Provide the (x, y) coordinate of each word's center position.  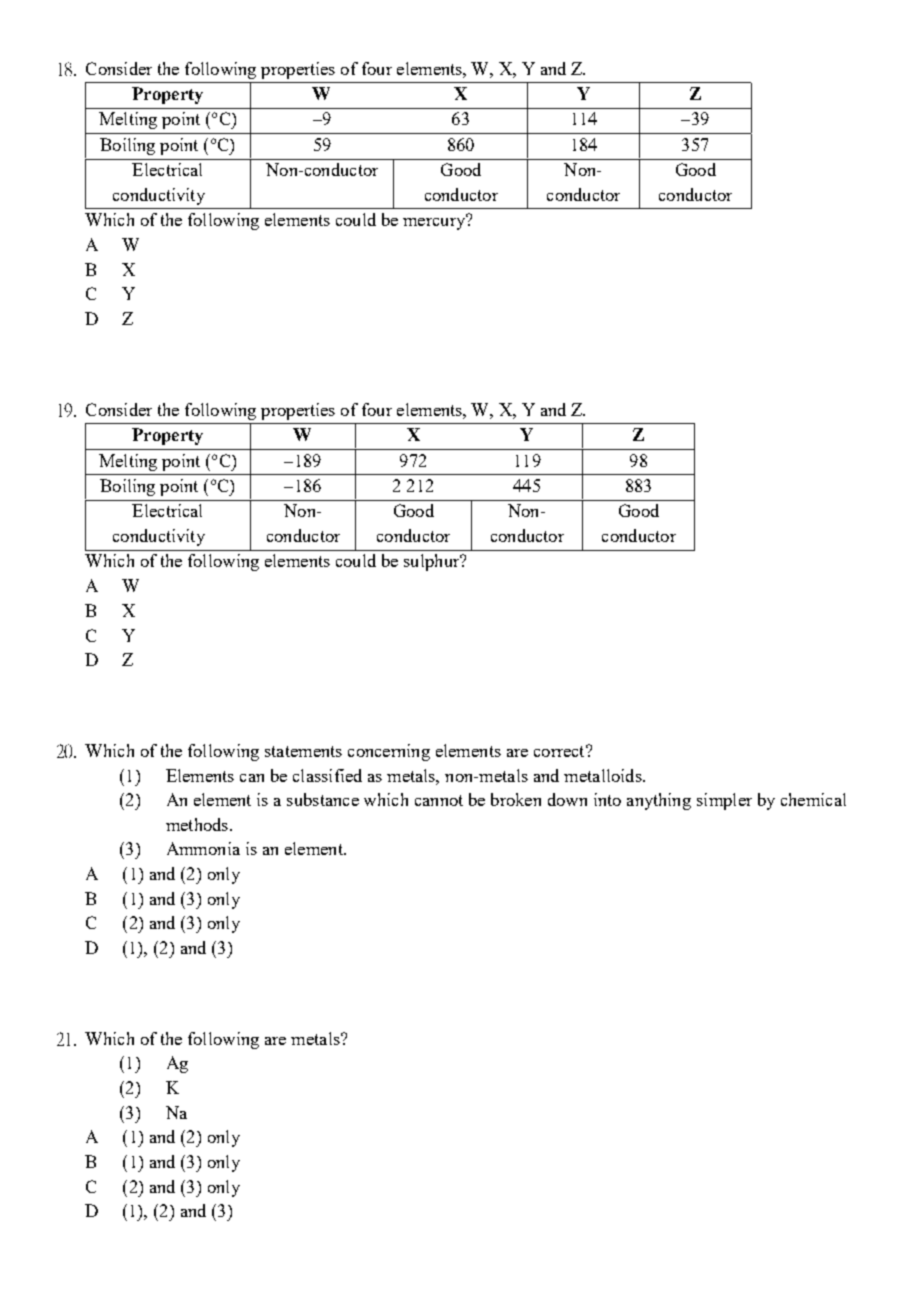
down (567, 799)
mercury (435, 222)
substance (323, 799)
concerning (389, 752)
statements (303, 751)
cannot (439, 800)
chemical (813, 799)
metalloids (604, 775)
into (607, 799)
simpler (724, 801)
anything (659, 801)
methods (198, 824)
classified (327, 775)
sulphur (433, 562)
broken (516, 799)
